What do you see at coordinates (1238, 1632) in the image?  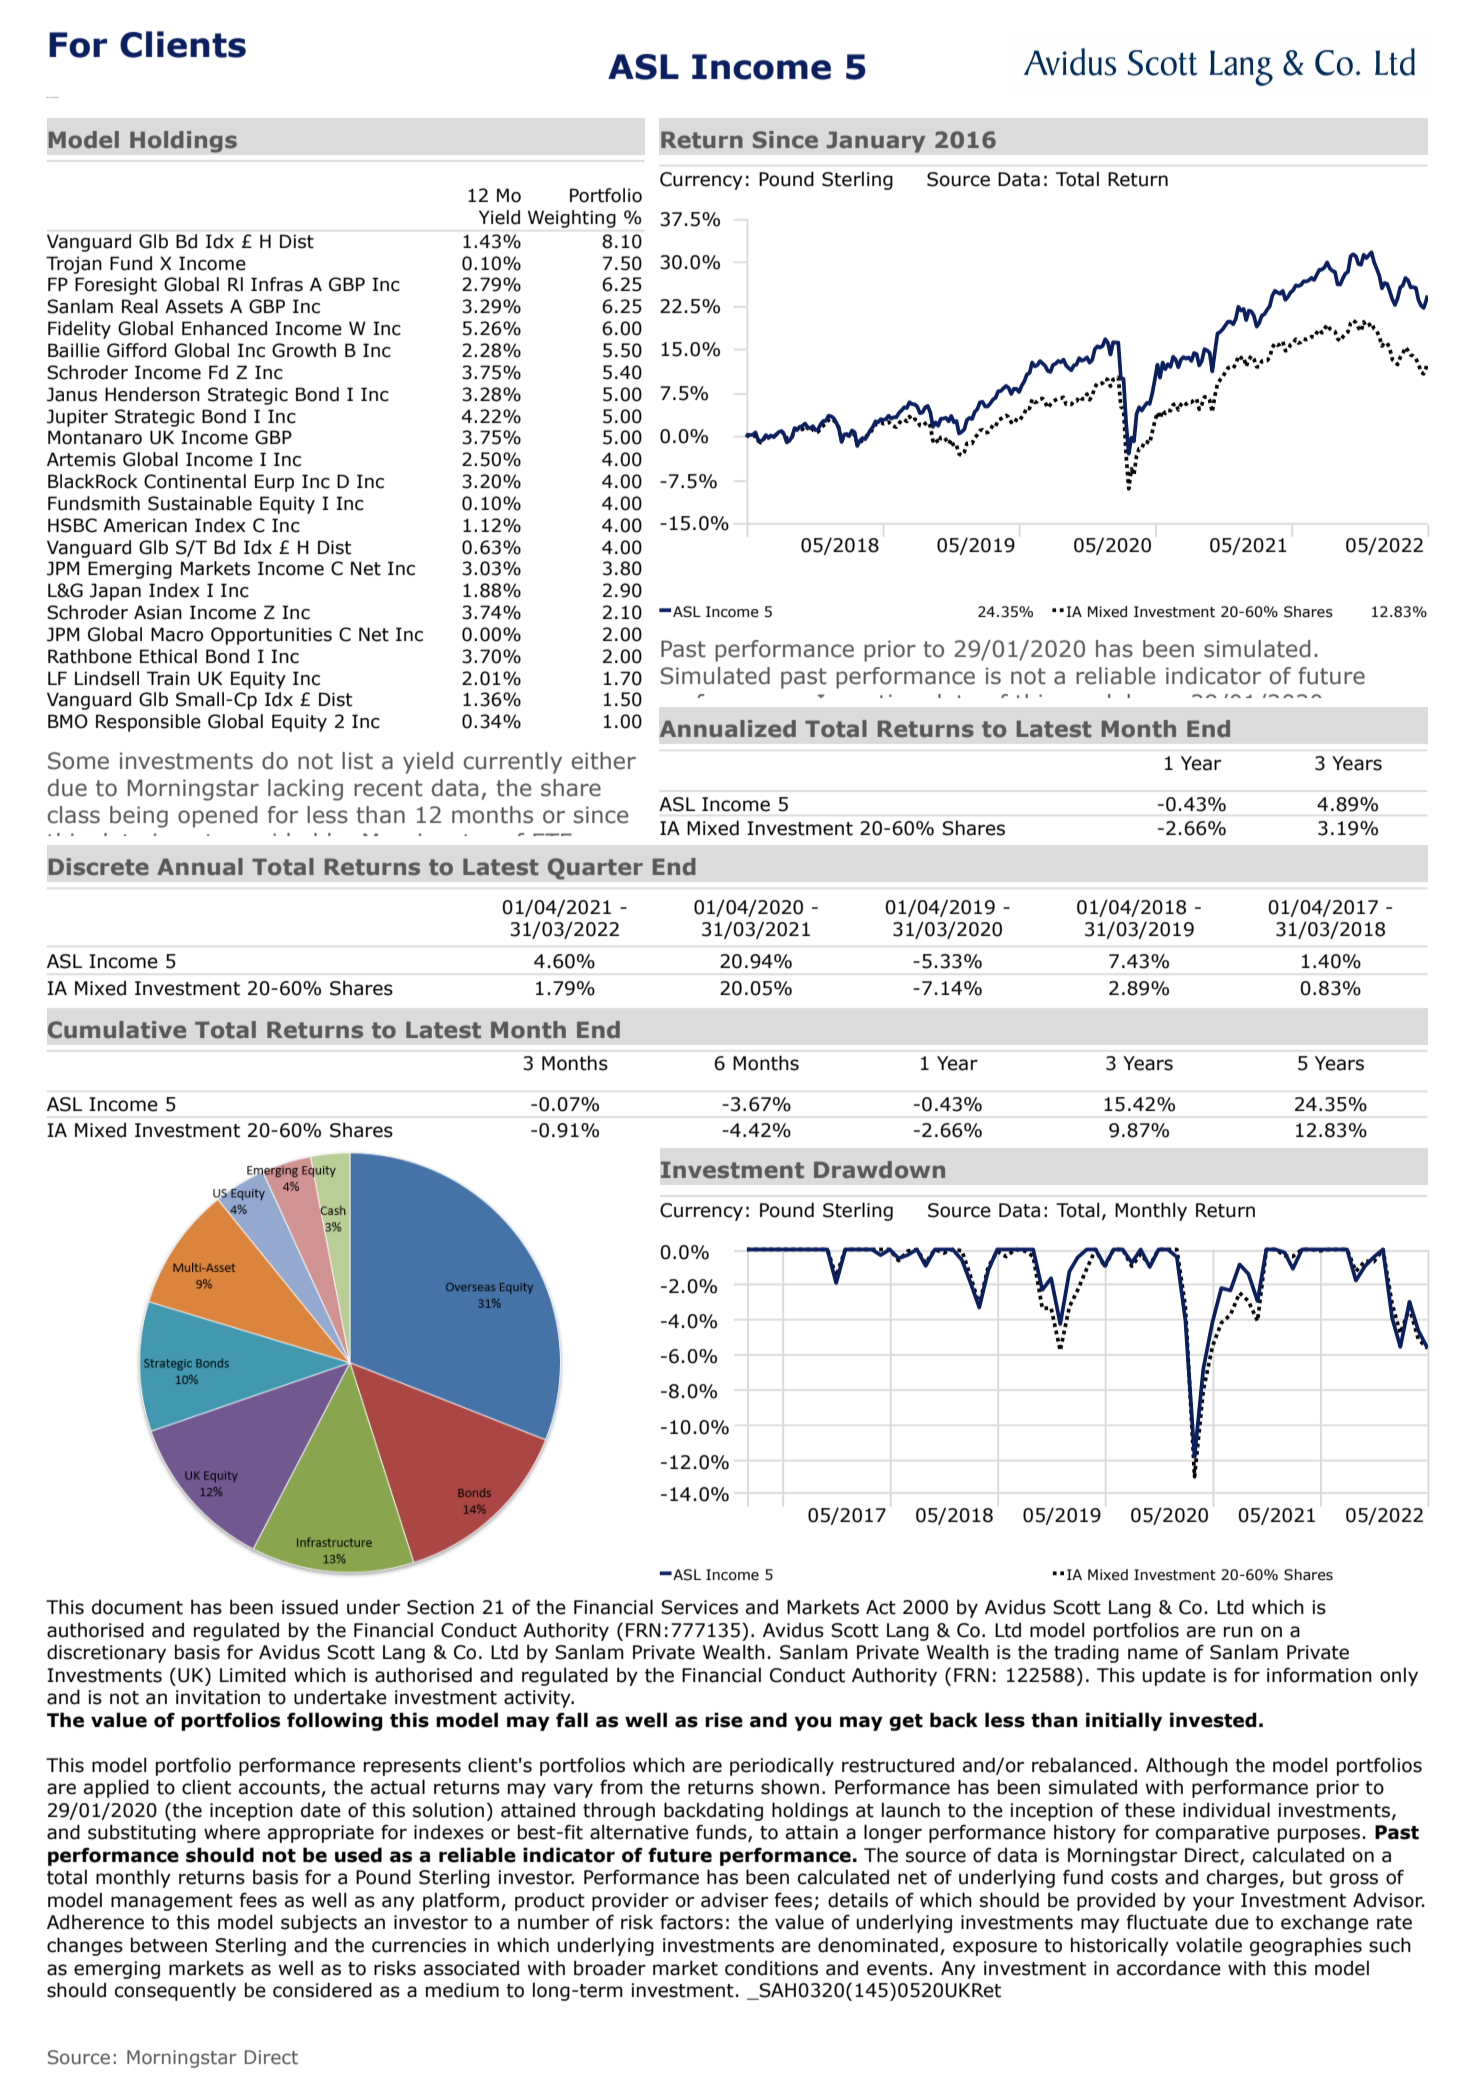 I see `run` at bounding box center [1238, 1632].
